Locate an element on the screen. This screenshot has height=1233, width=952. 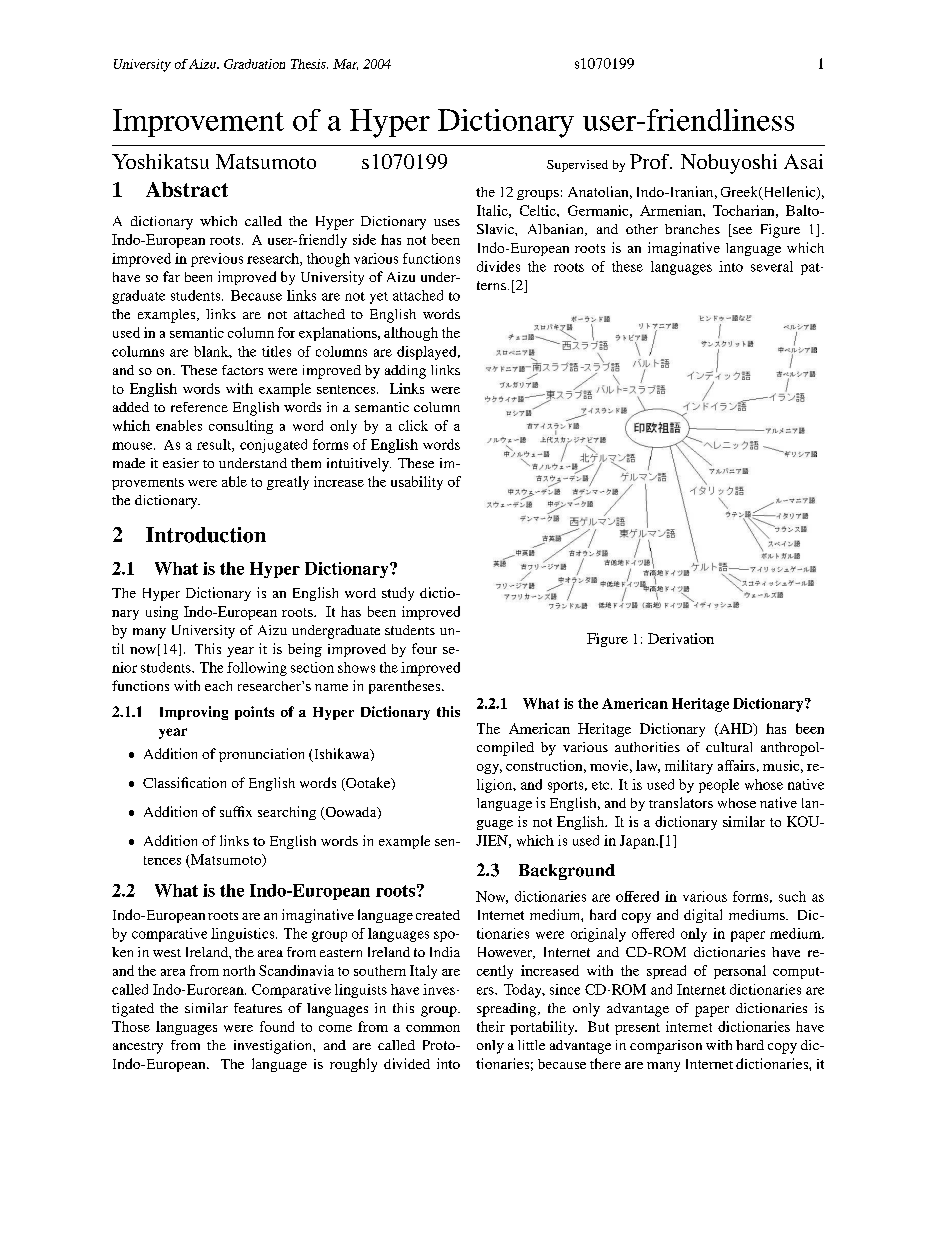
factors is located at coordinates (242, 370).
